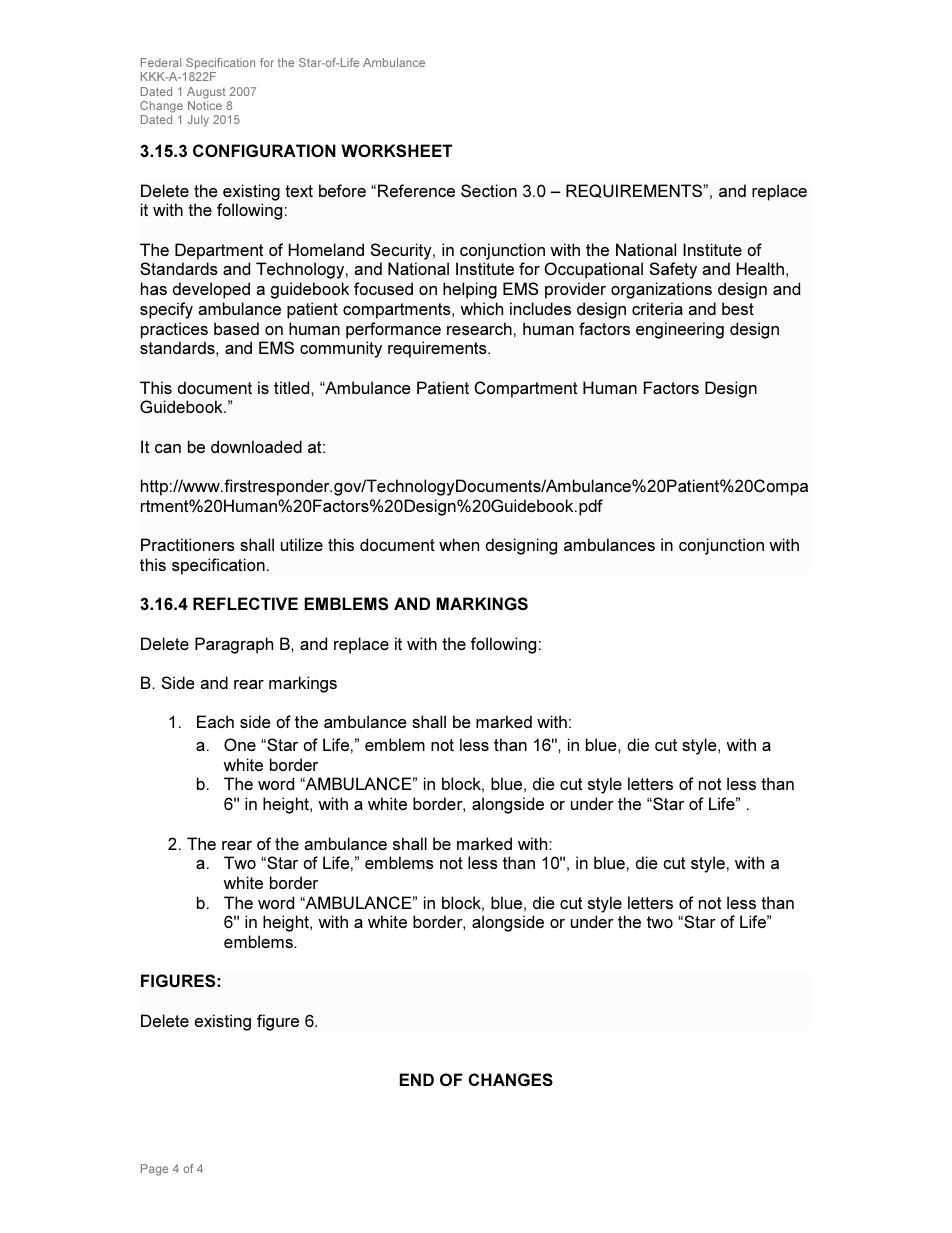  What do you see at coordinates (417, 1079) in the screenshot?
I see `END` at bounding box center [417, 1079].
